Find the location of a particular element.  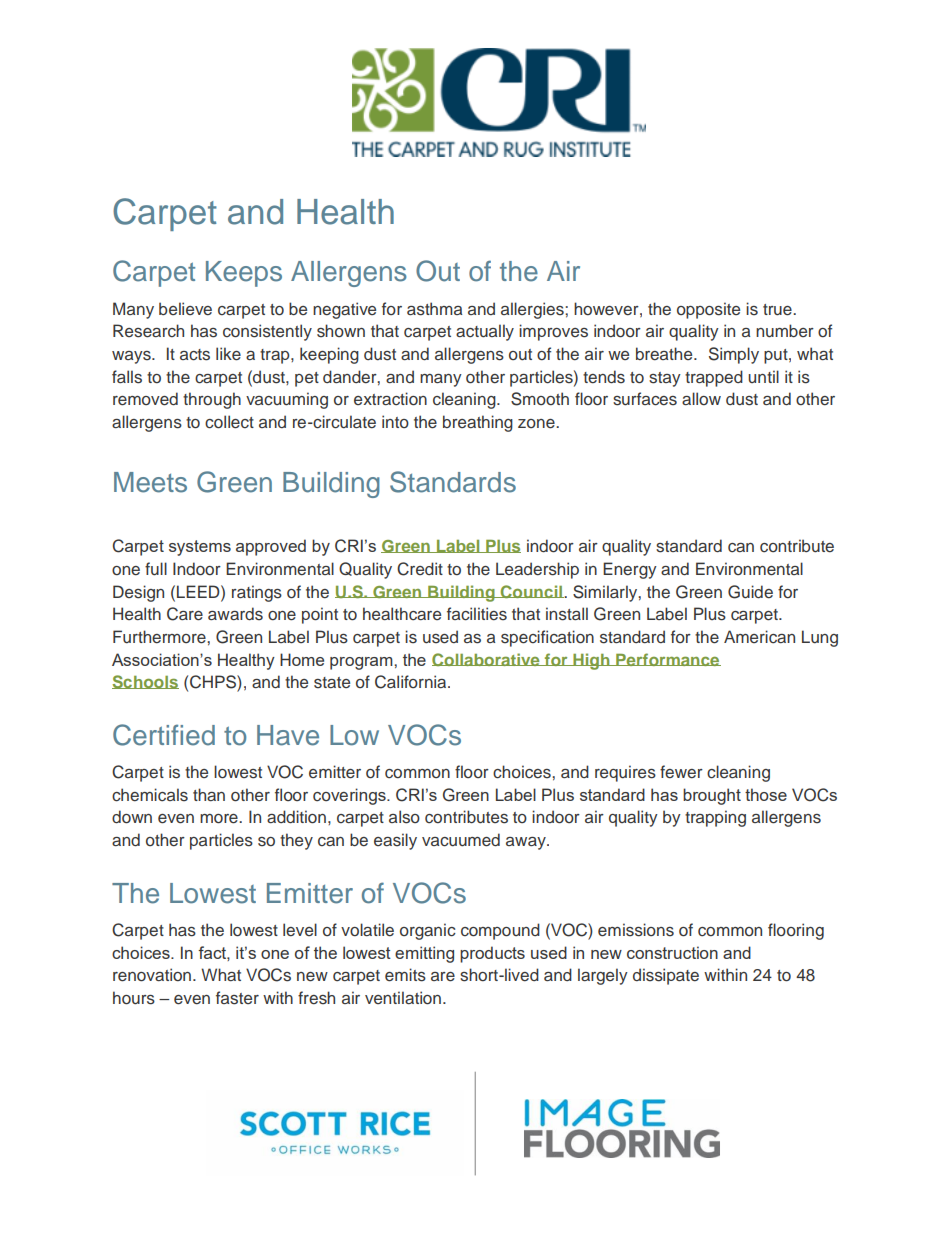

products is located at coordinates (492, 954).
